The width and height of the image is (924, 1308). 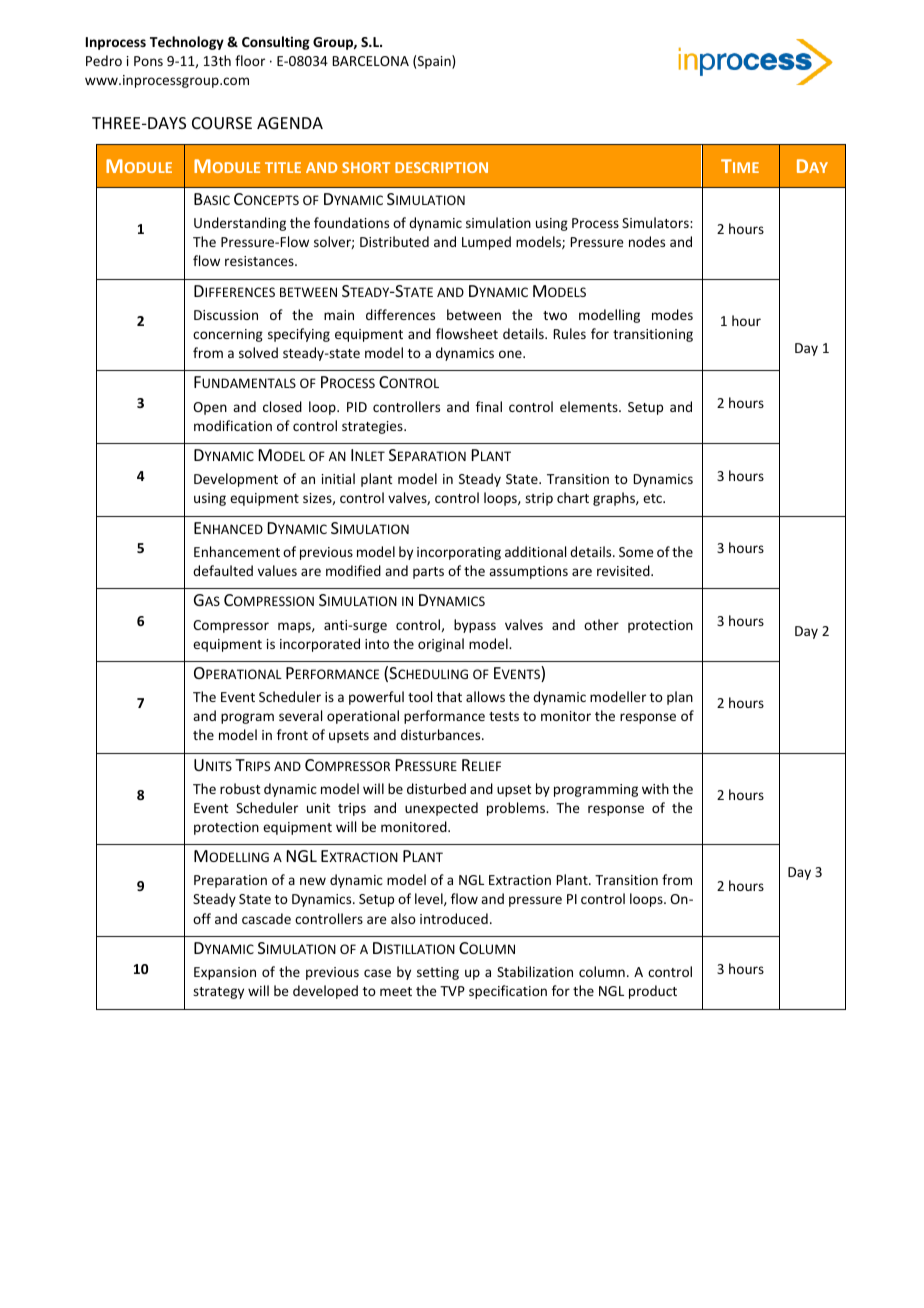 What do you see at coordinates (656, 222) in the image?
I see `Simulators` at bounding box center [656, 222].
